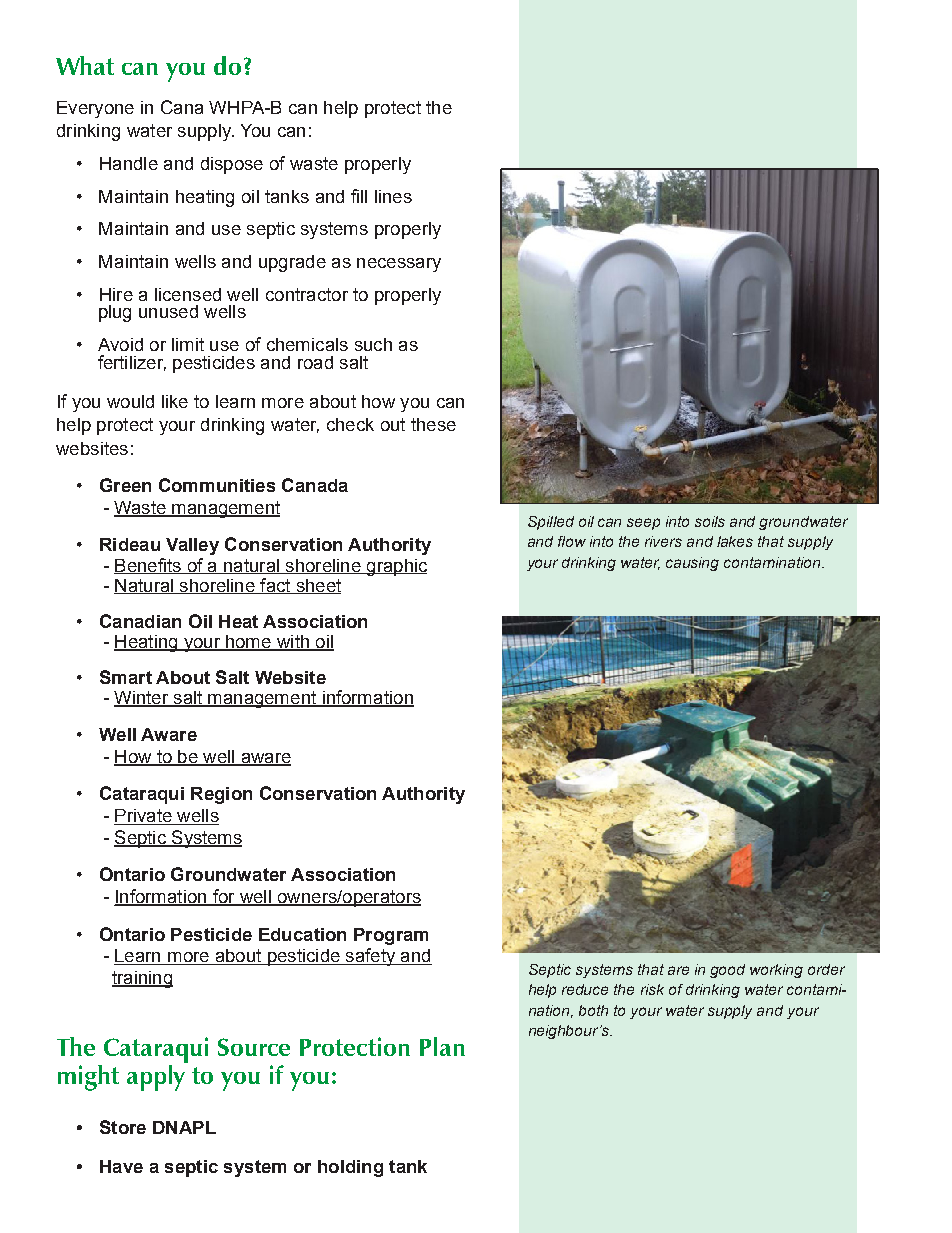 This document has width=952, height=1233. Describe the element at coordinates (144, 817) in the document. I see `Private` at that location.
